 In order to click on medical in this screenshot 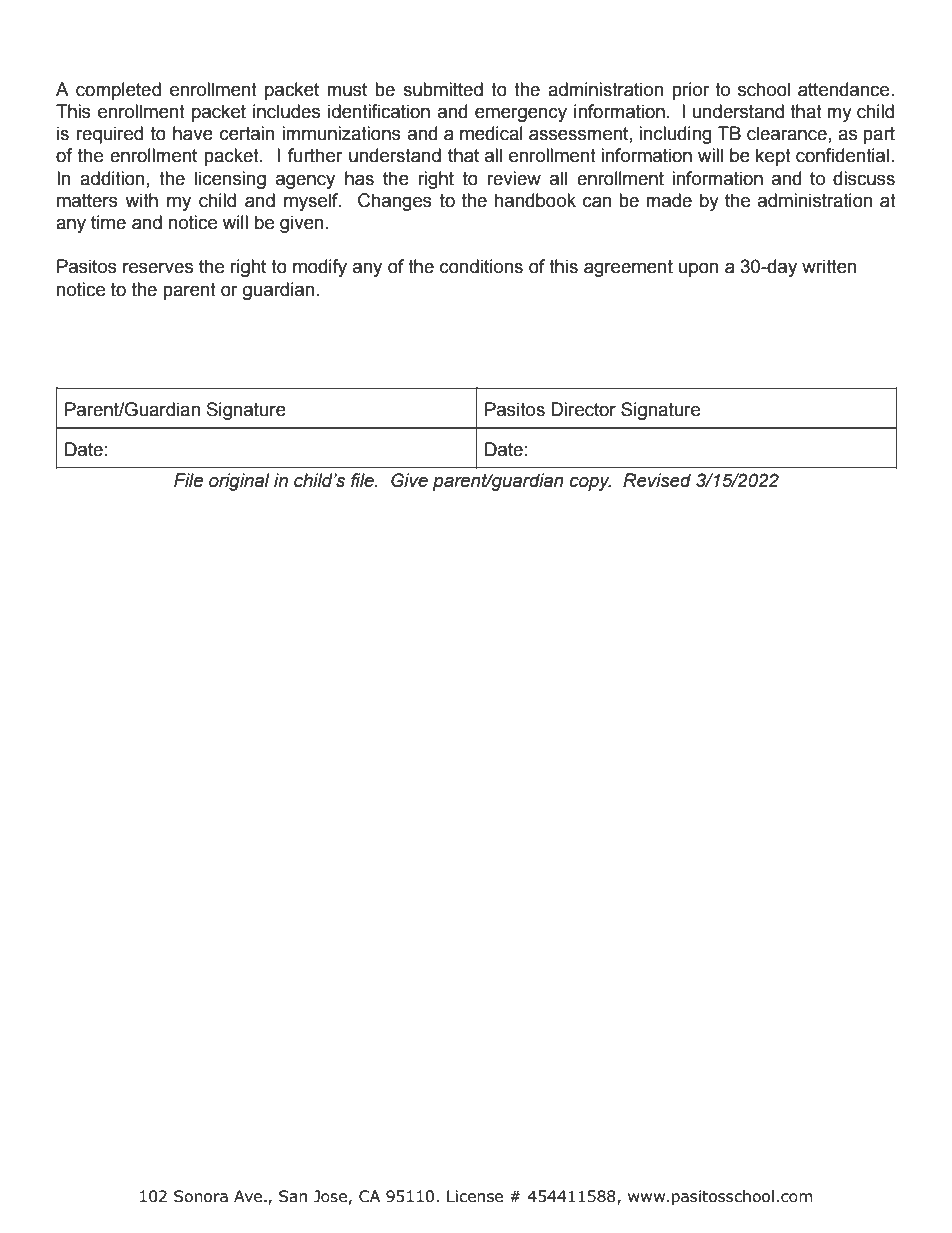, I will do `click(491, 133)`.
